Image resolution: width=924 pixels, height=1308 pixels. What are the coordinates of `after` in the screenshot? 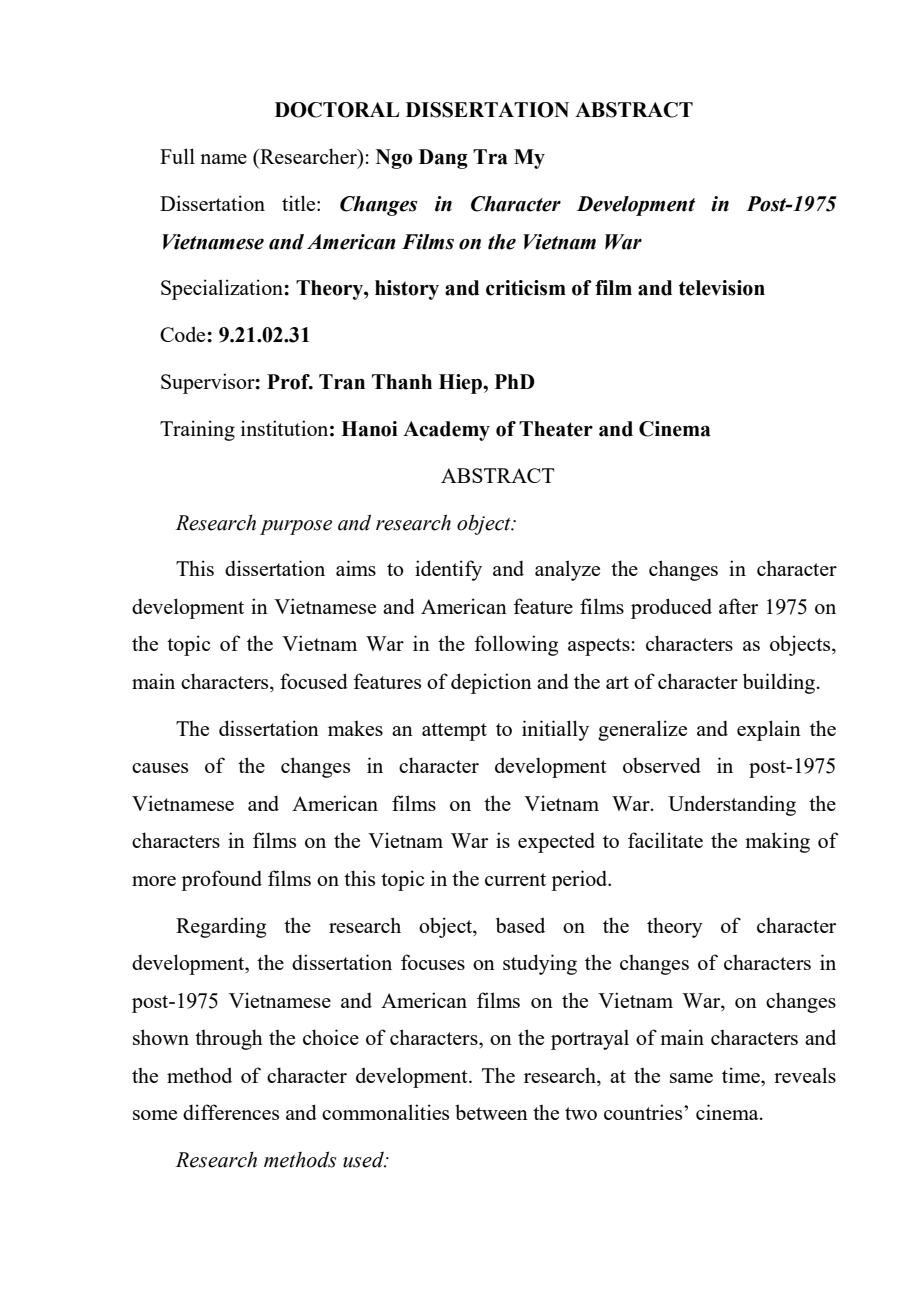 It's located at (738, 606).
